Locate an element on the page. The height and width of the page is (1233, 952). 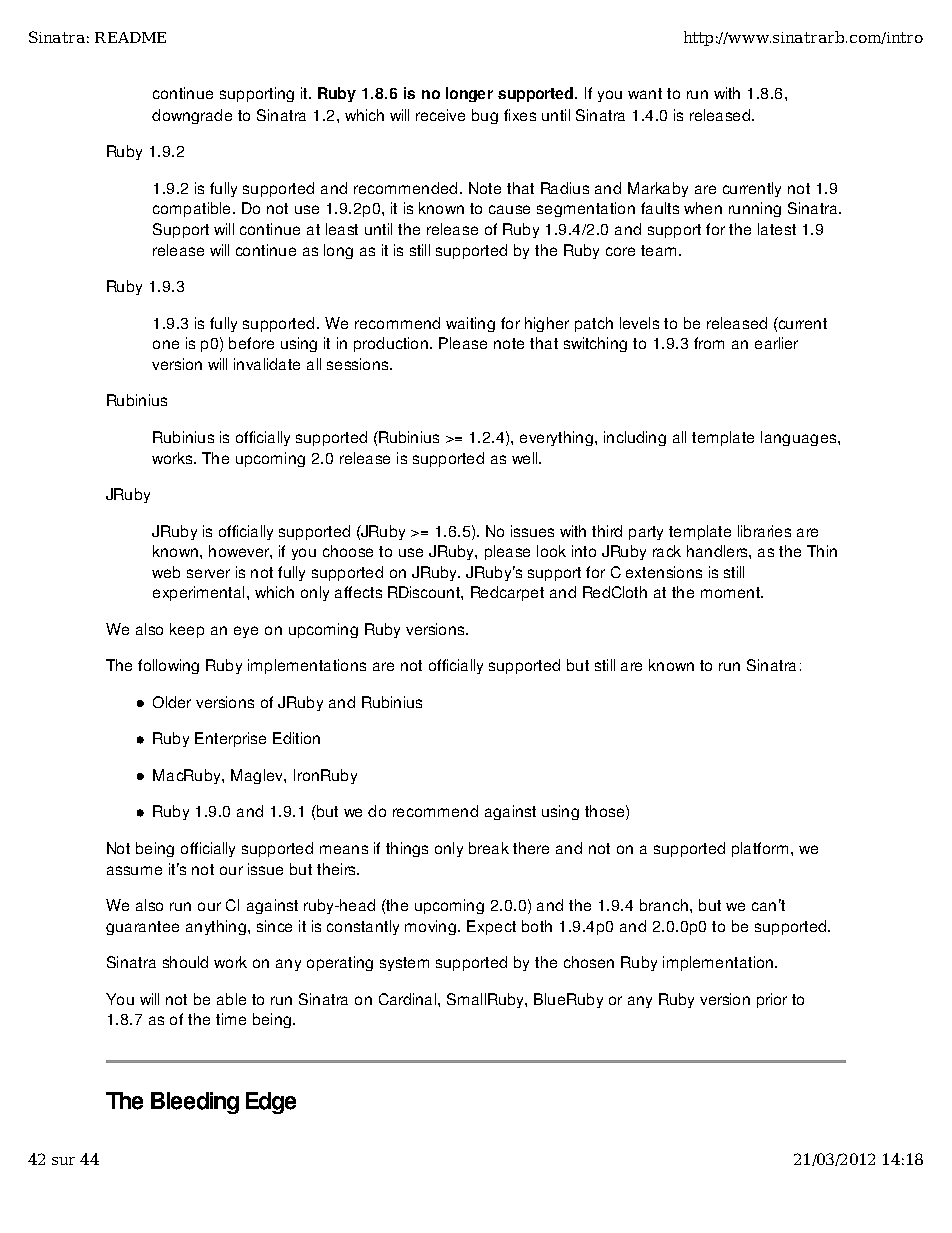
web is located at coordinates (166, 572).
